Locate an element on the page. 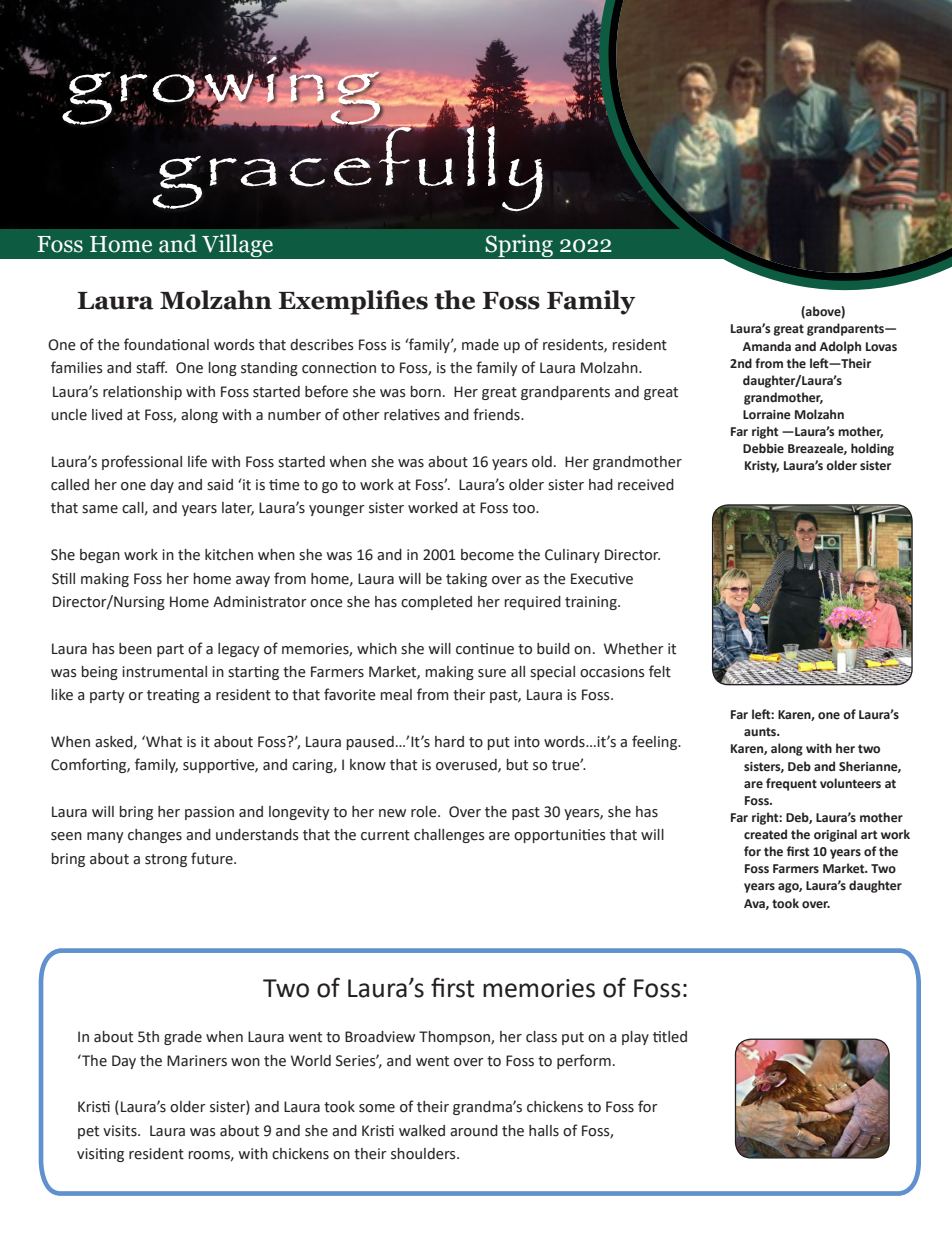  created is located at coordinates (765, 834).
